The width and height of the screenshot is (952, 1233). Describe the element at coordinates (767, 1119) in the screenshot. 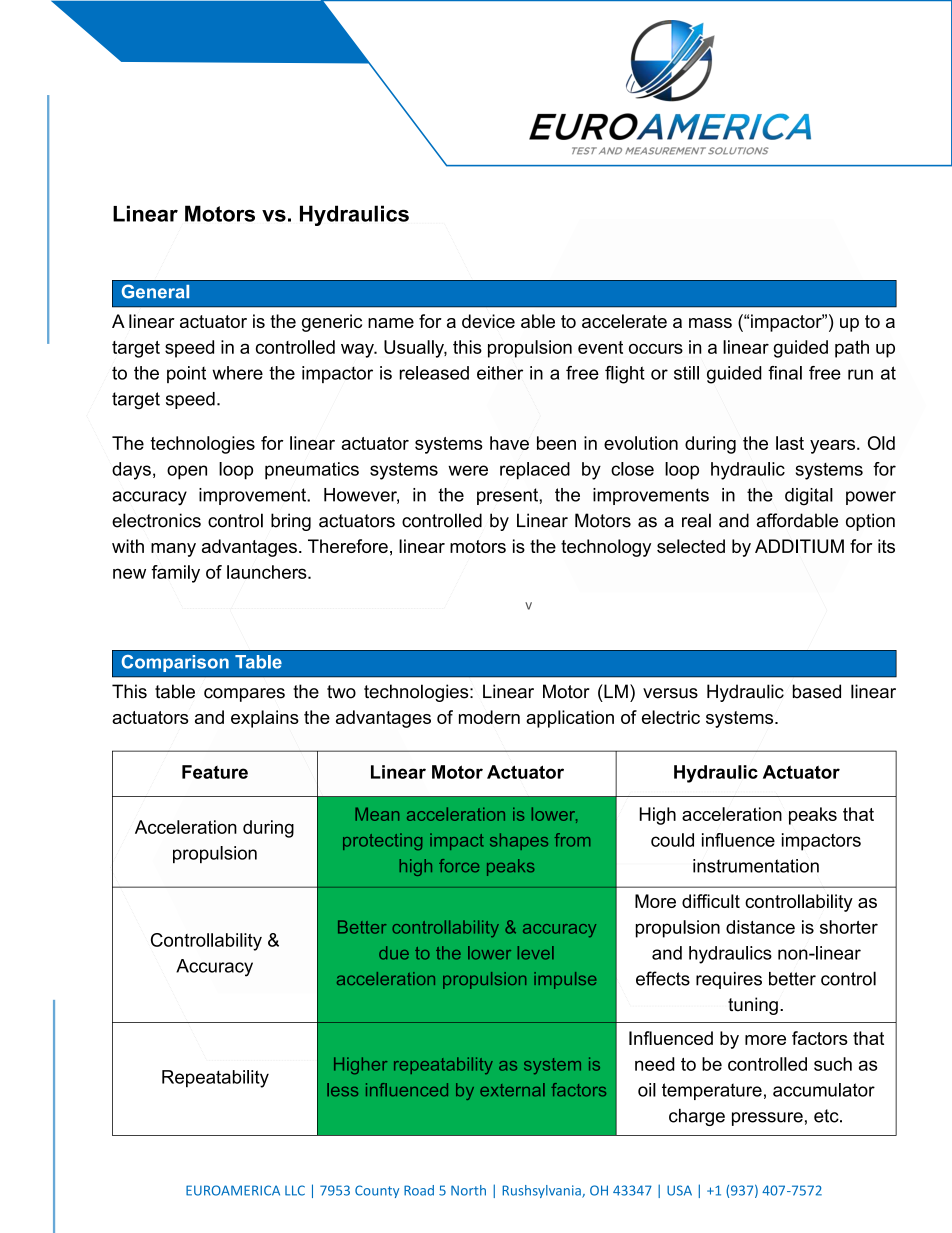

I see `pressure` at that location.
